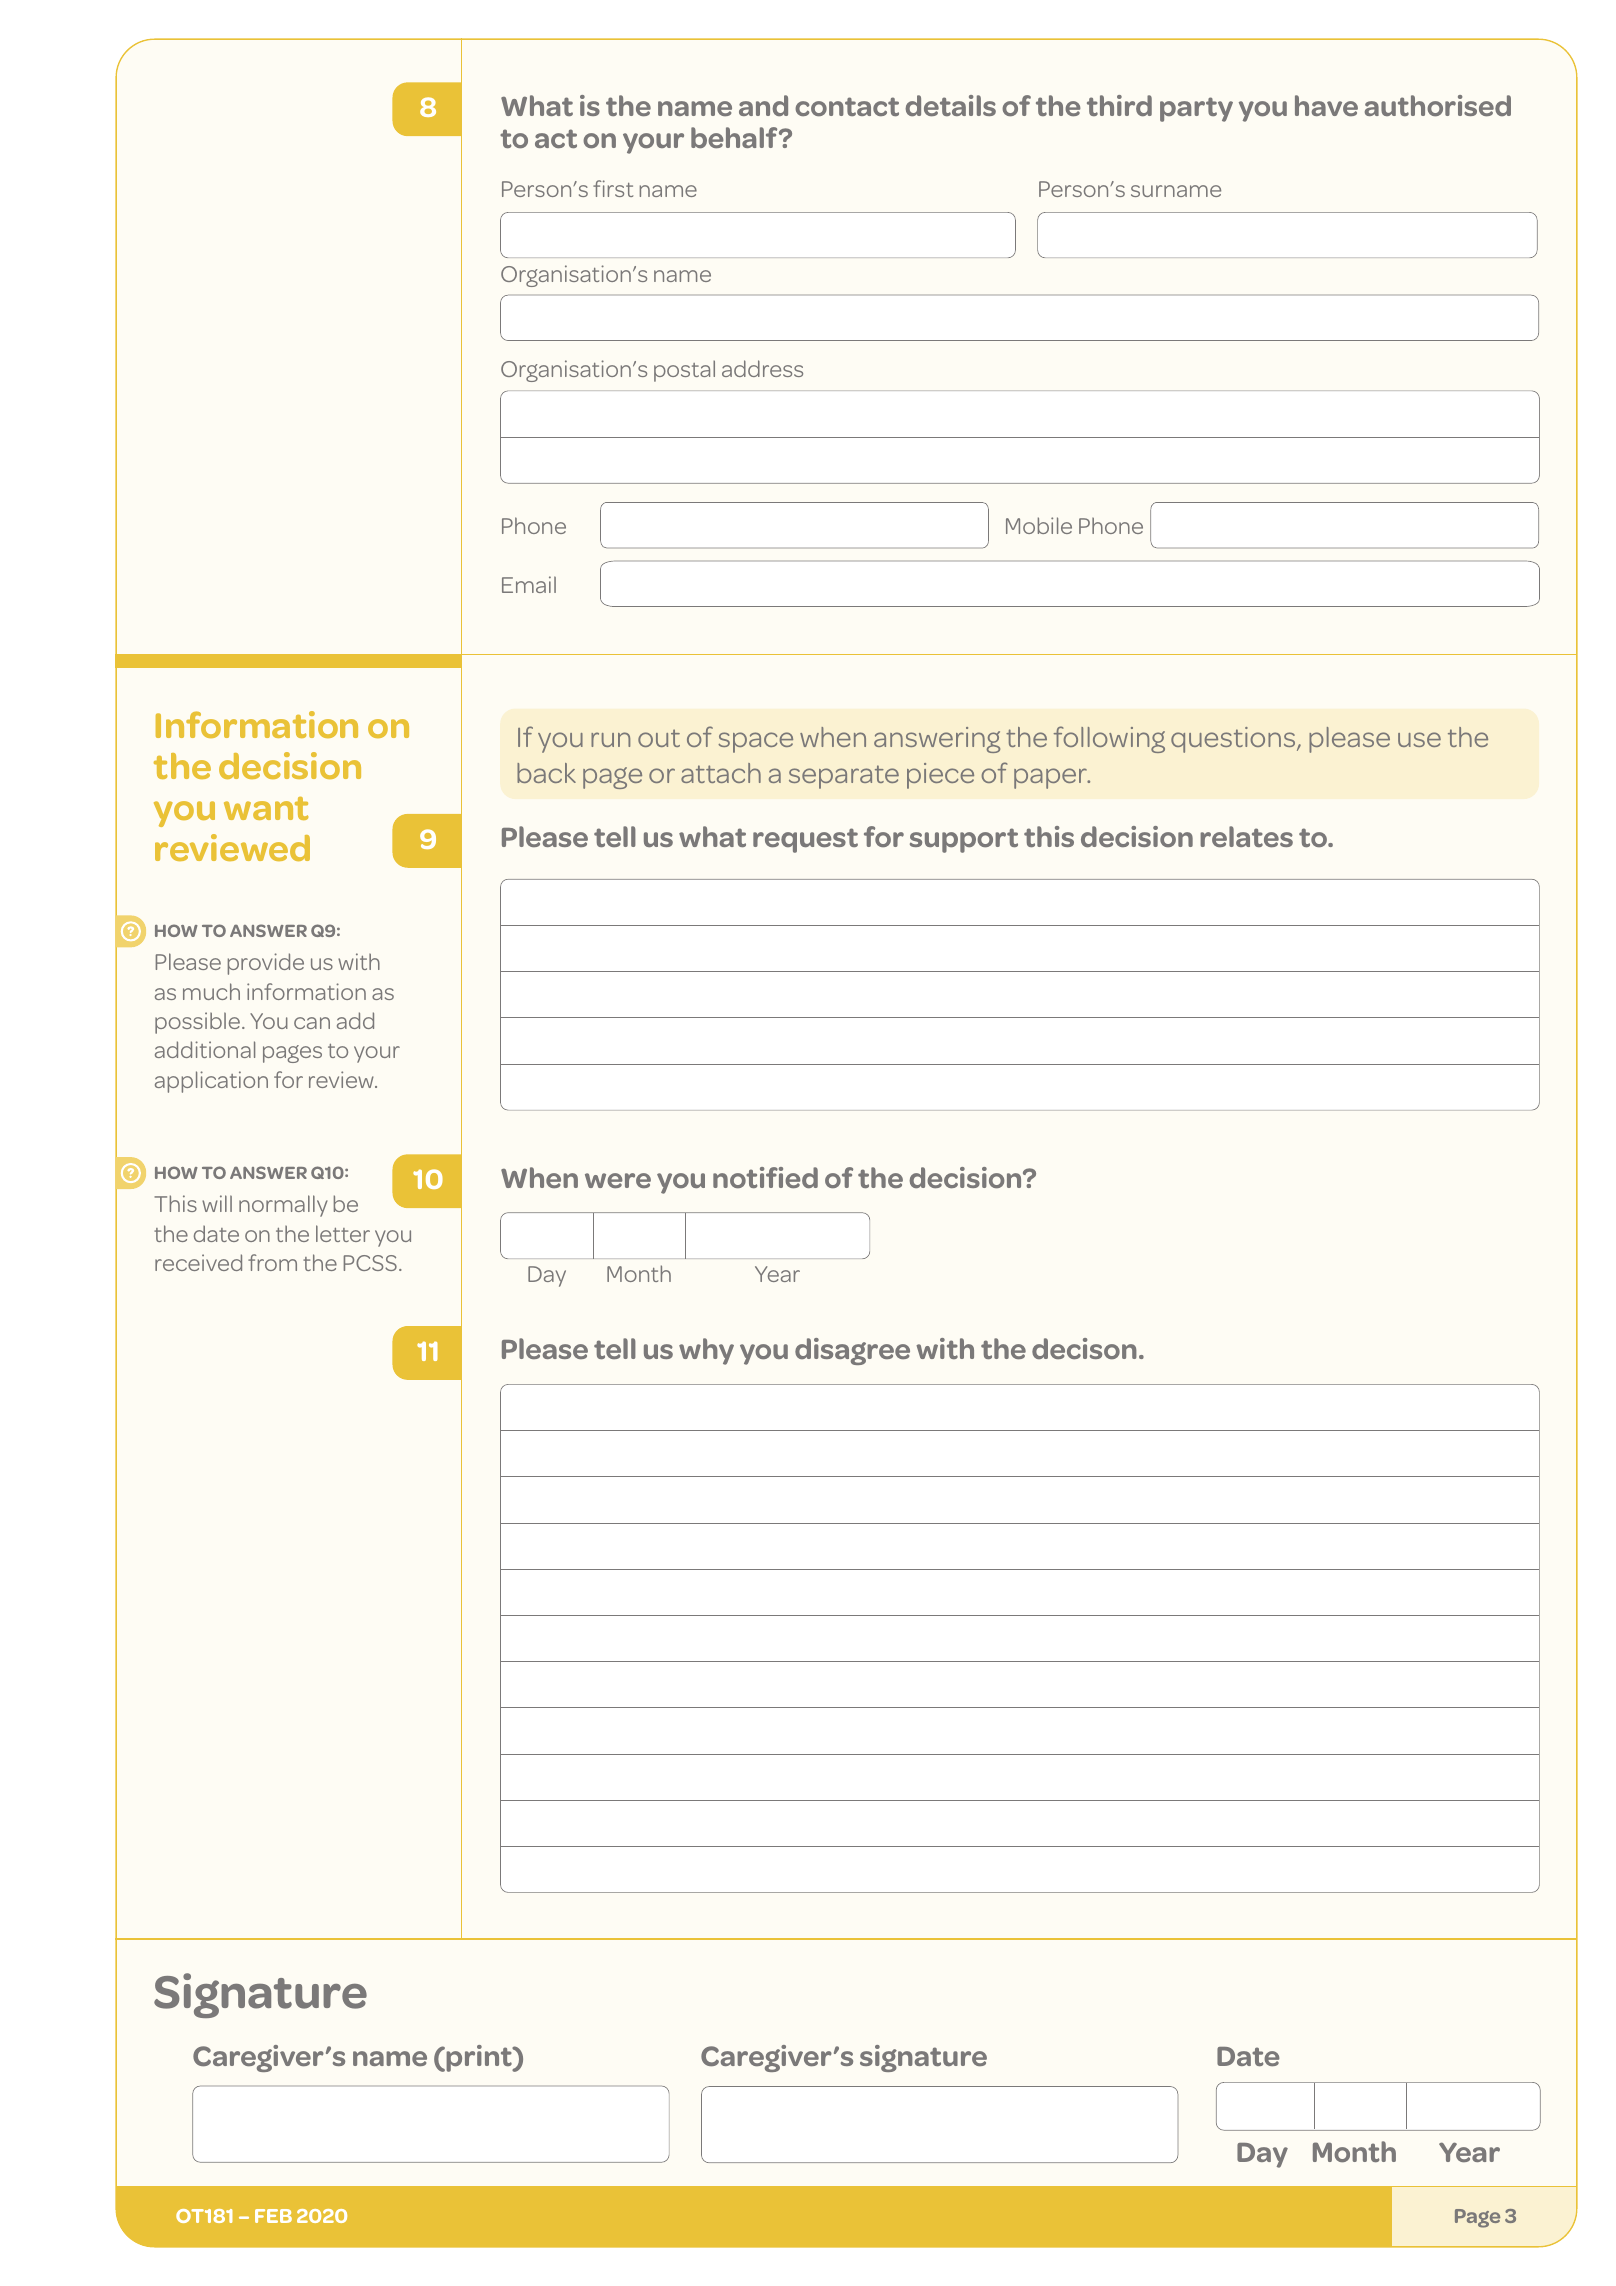 This screenshot has width=1616, height=2286. What do you see at coordinates (1326, 105) in the screenshot?
I see `have` at bounding box center [1326, 105].
